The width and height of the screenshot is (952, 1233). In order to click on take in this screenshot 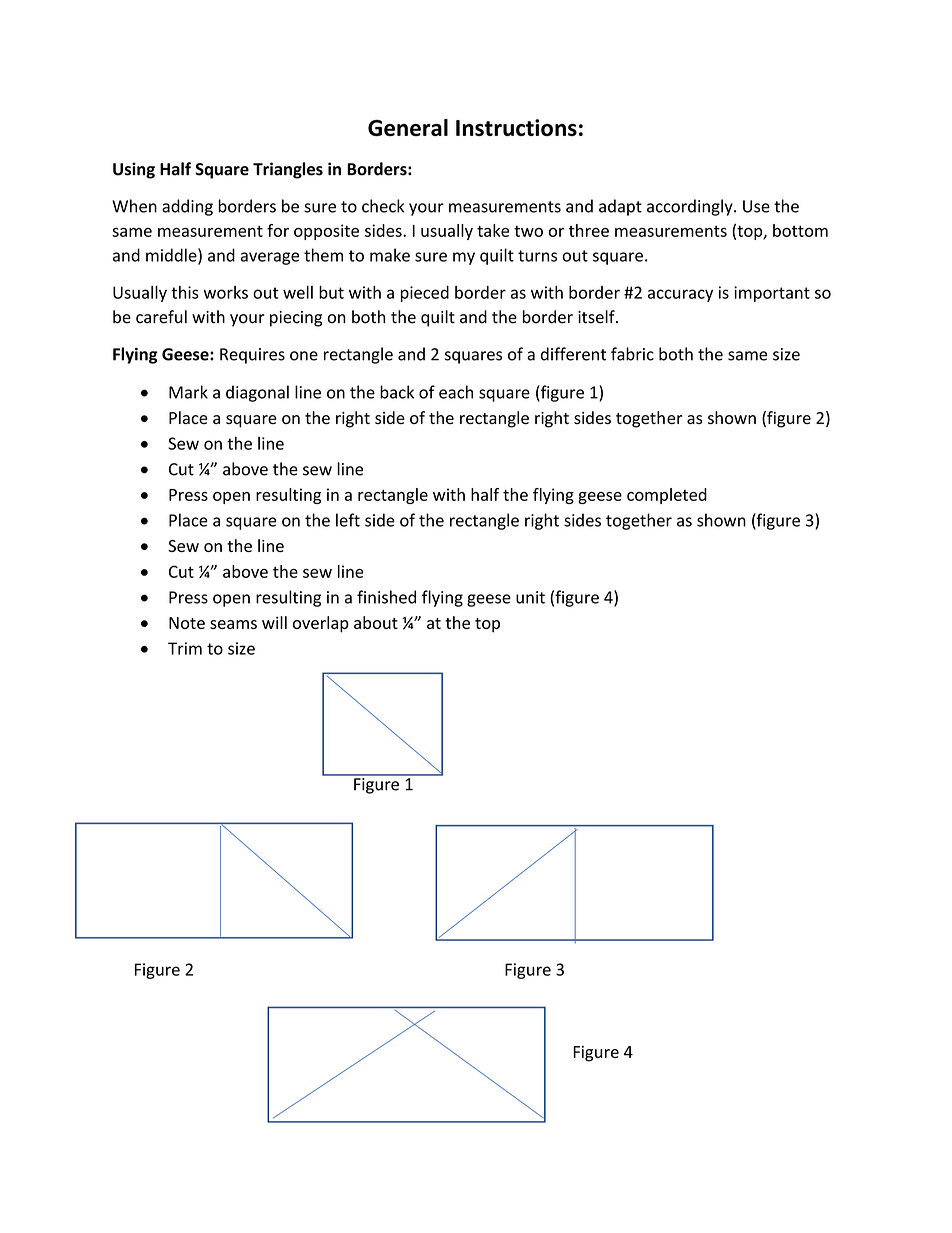, I will do `click(493, 230)`.
